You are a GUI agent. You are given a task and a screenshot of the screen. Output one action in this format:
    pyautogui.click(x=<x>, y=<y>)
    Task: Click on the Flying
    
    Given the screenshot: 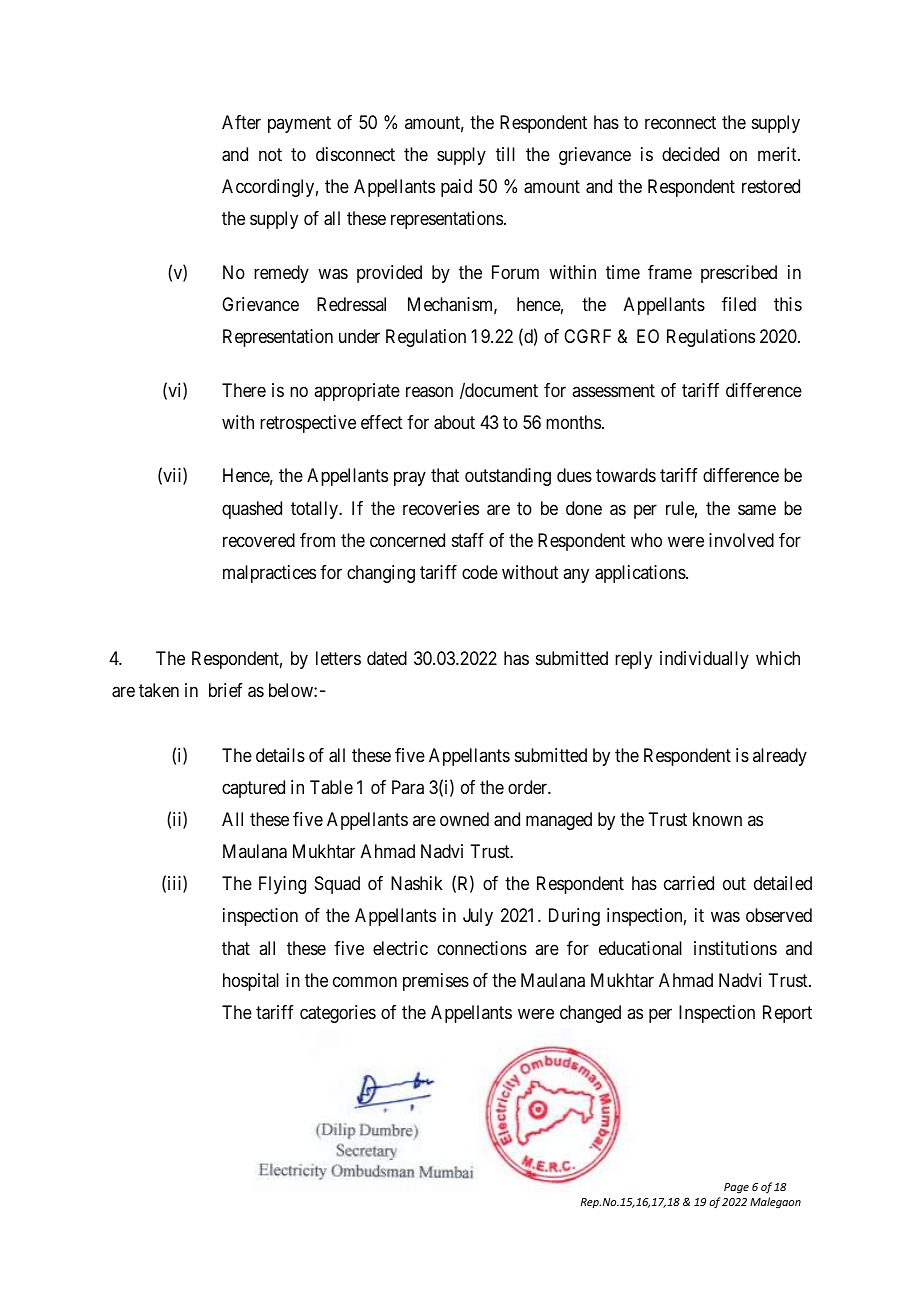 What is the action you would take?
    pyautogui.click(x=282, y=885)
